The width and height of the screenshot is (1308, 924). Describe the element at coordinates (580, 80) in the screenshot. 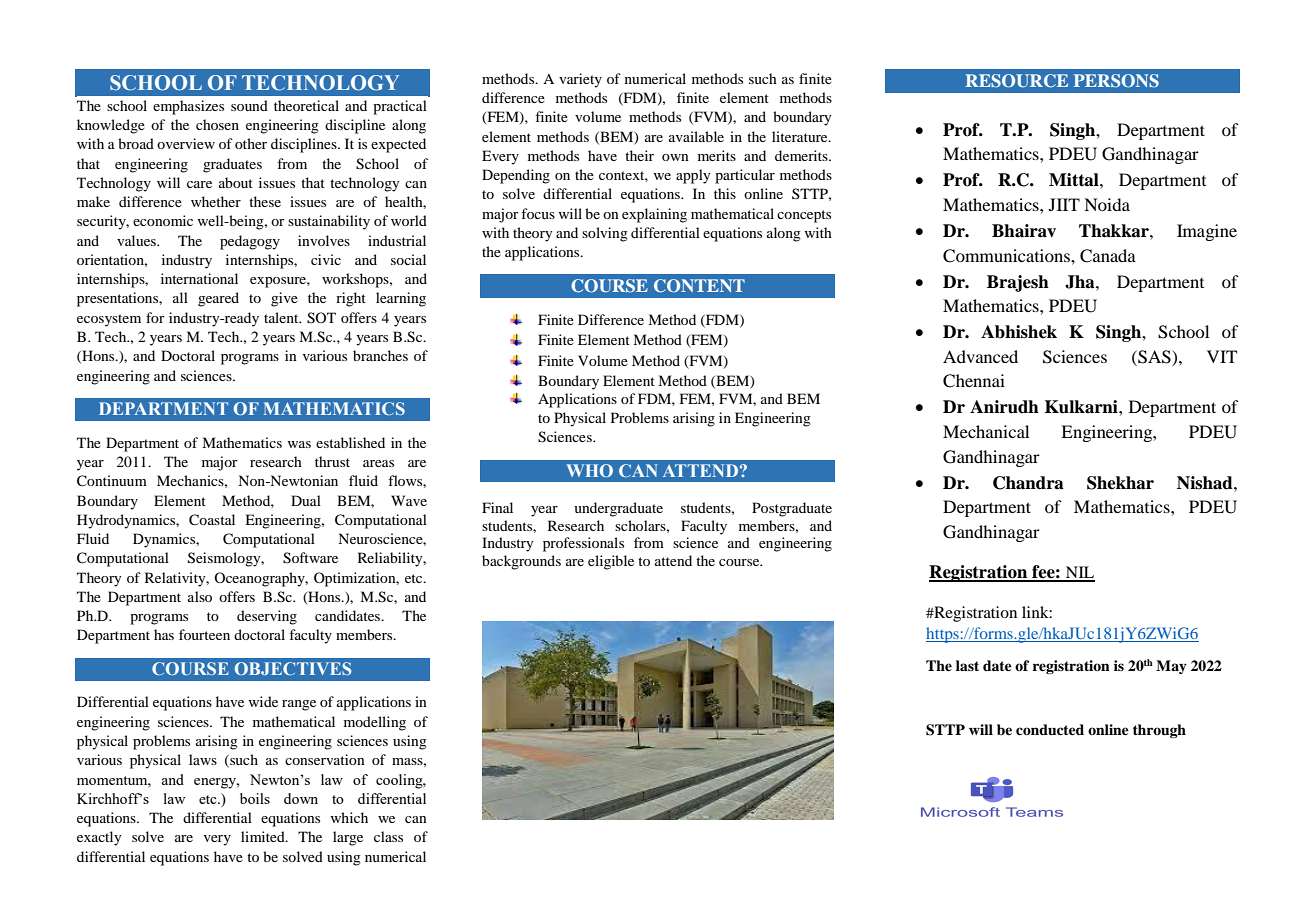

I see `variety` at that location.
